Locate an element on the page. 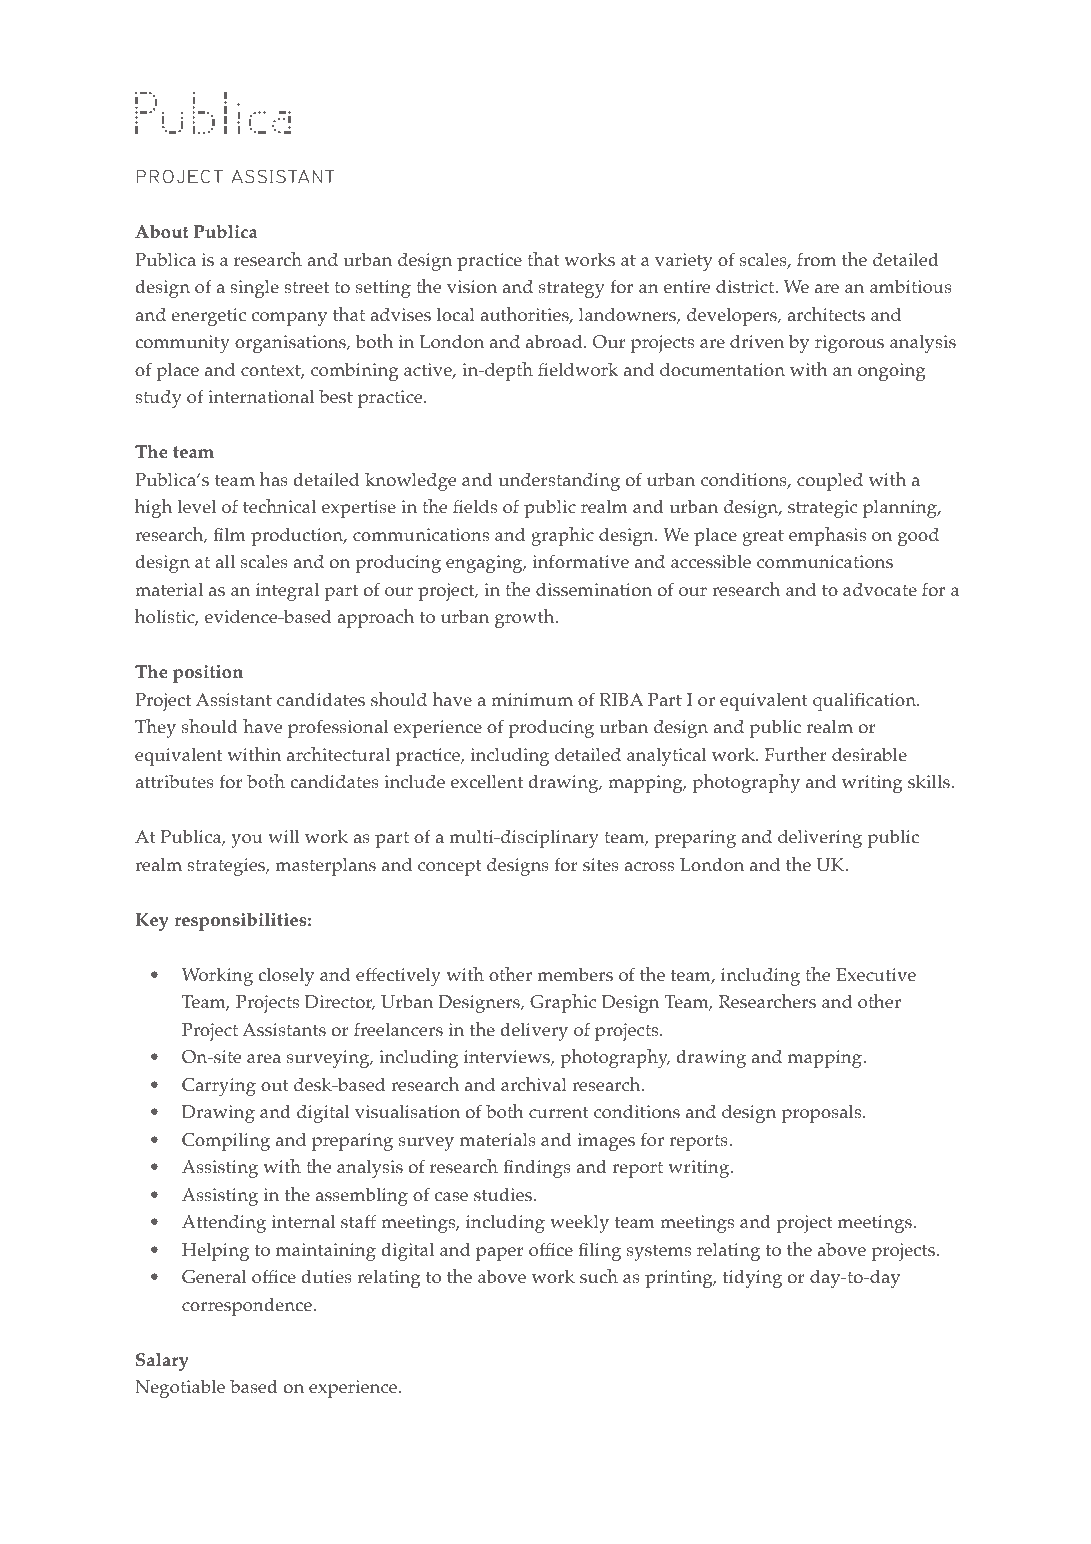 The height and width of the document is (1544, 1091). excellent is located at coordinates (487, 781).
